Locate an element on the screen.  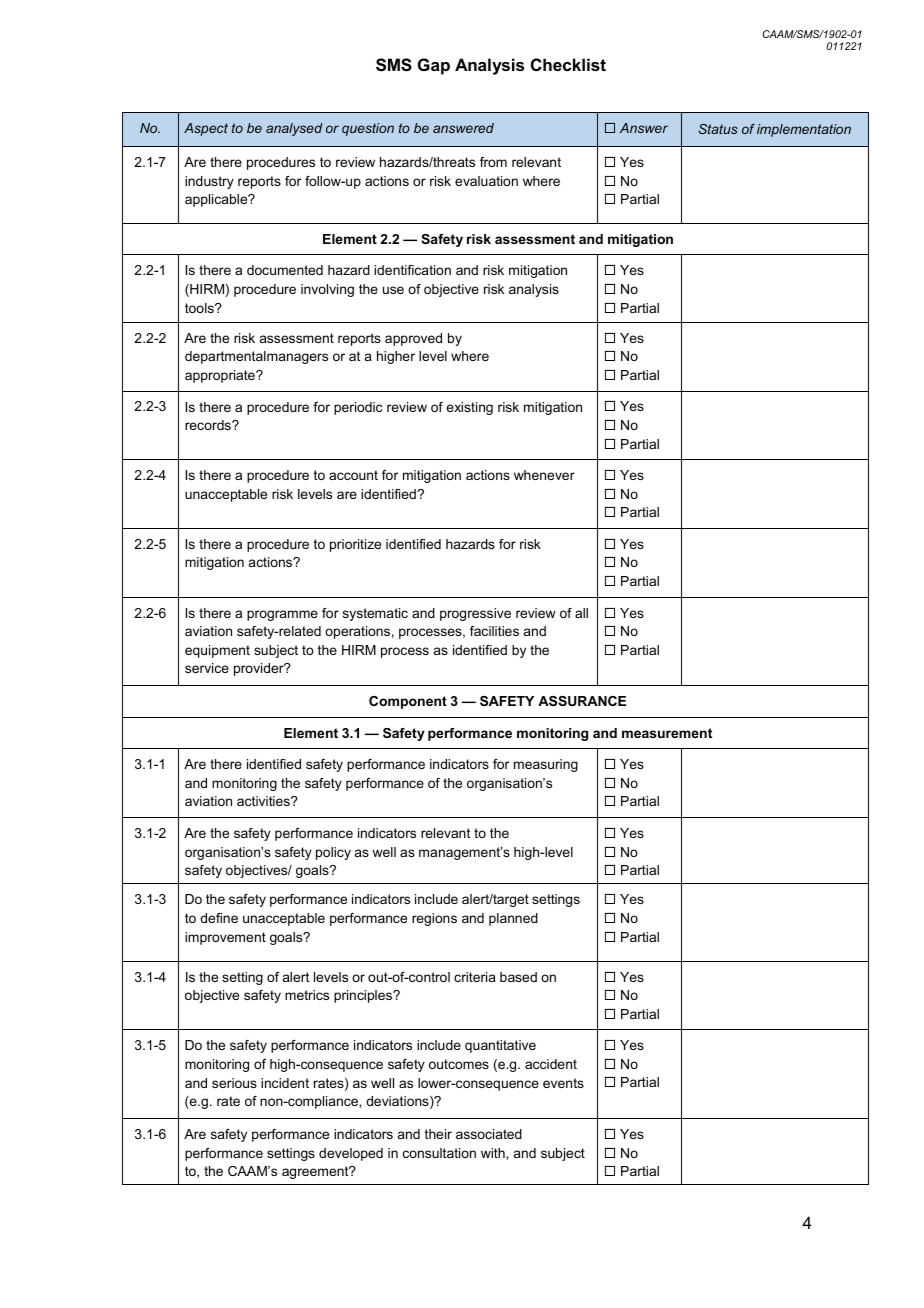
all is located at coordinates (581, 613).
